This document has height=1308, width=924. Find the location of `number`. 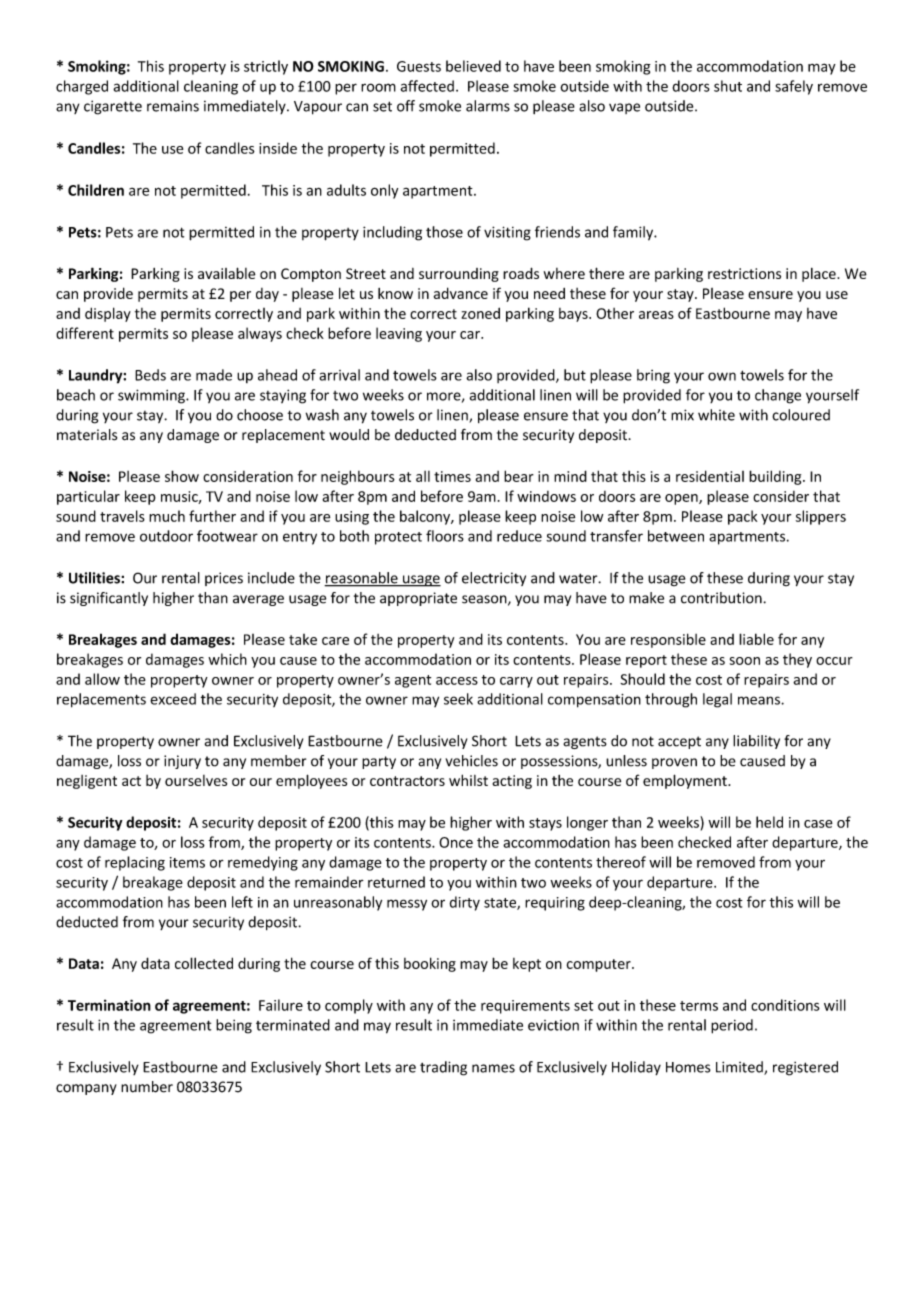

number is located at coordinates (147, 1087).
